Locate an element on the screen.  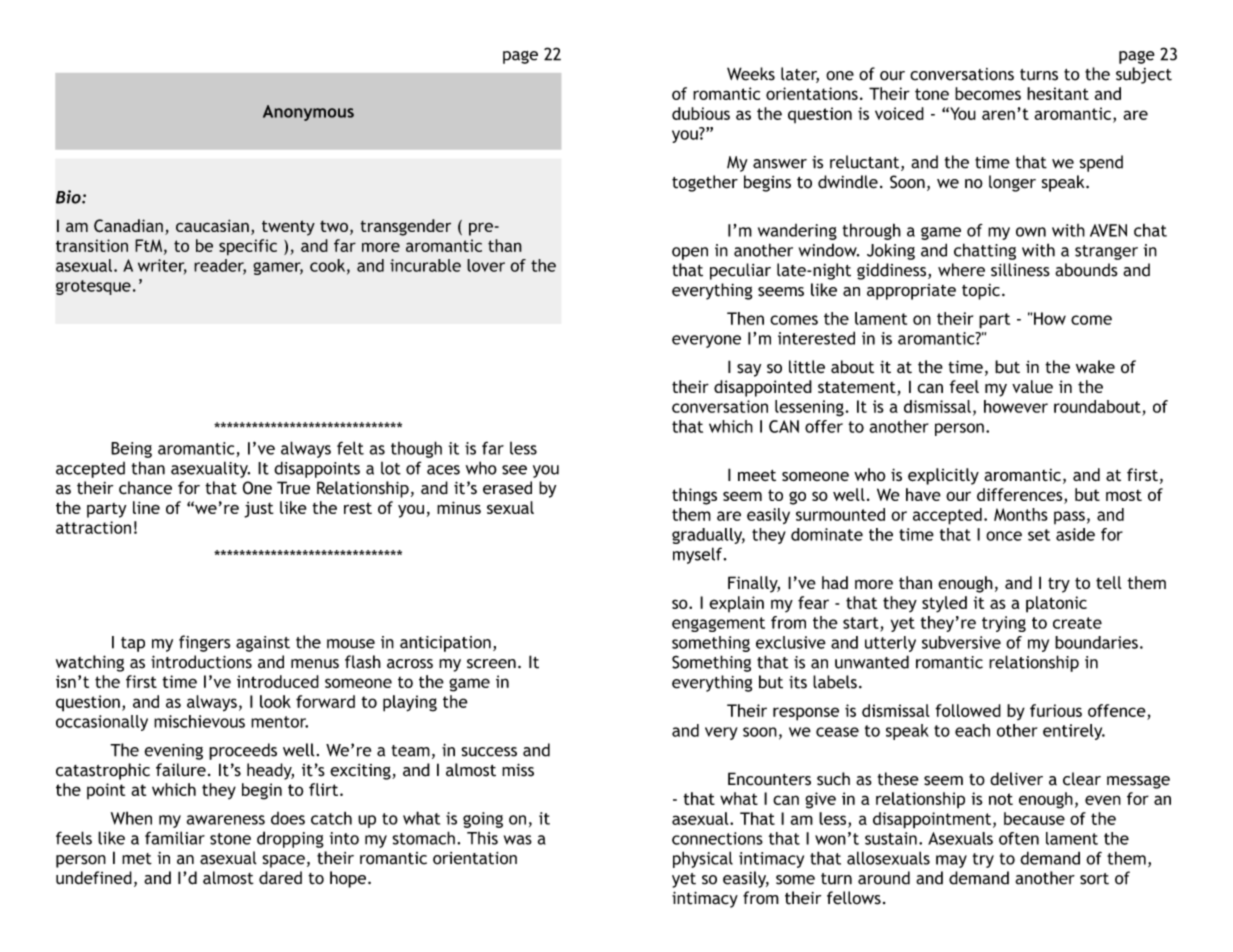
Anonymous is located at coordinates (308, 113).
